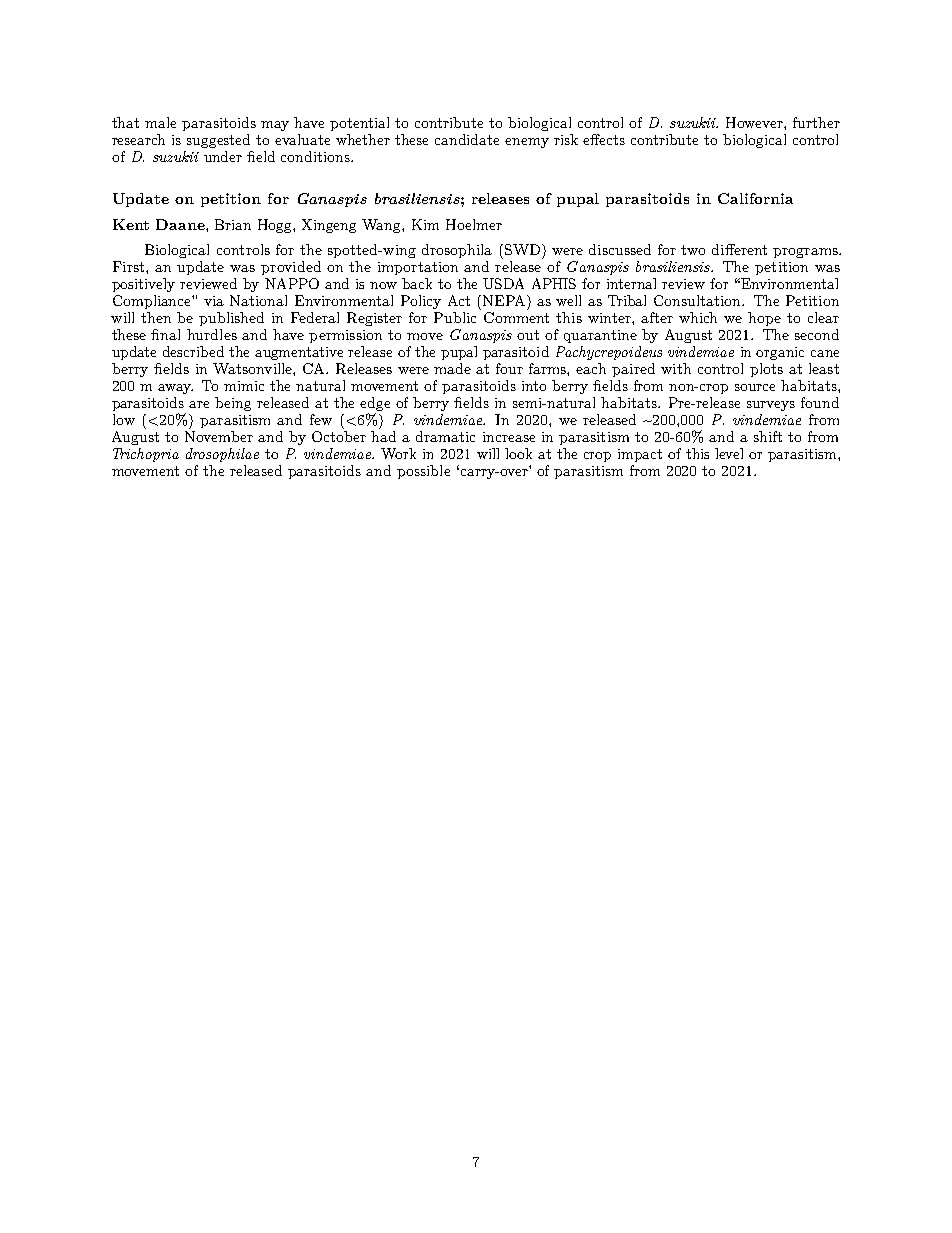 The height and width of the image is (1233, 952). What do you see at coordinates (199, 404) in the image?
I see `are` at bounding box center [199, 404].
